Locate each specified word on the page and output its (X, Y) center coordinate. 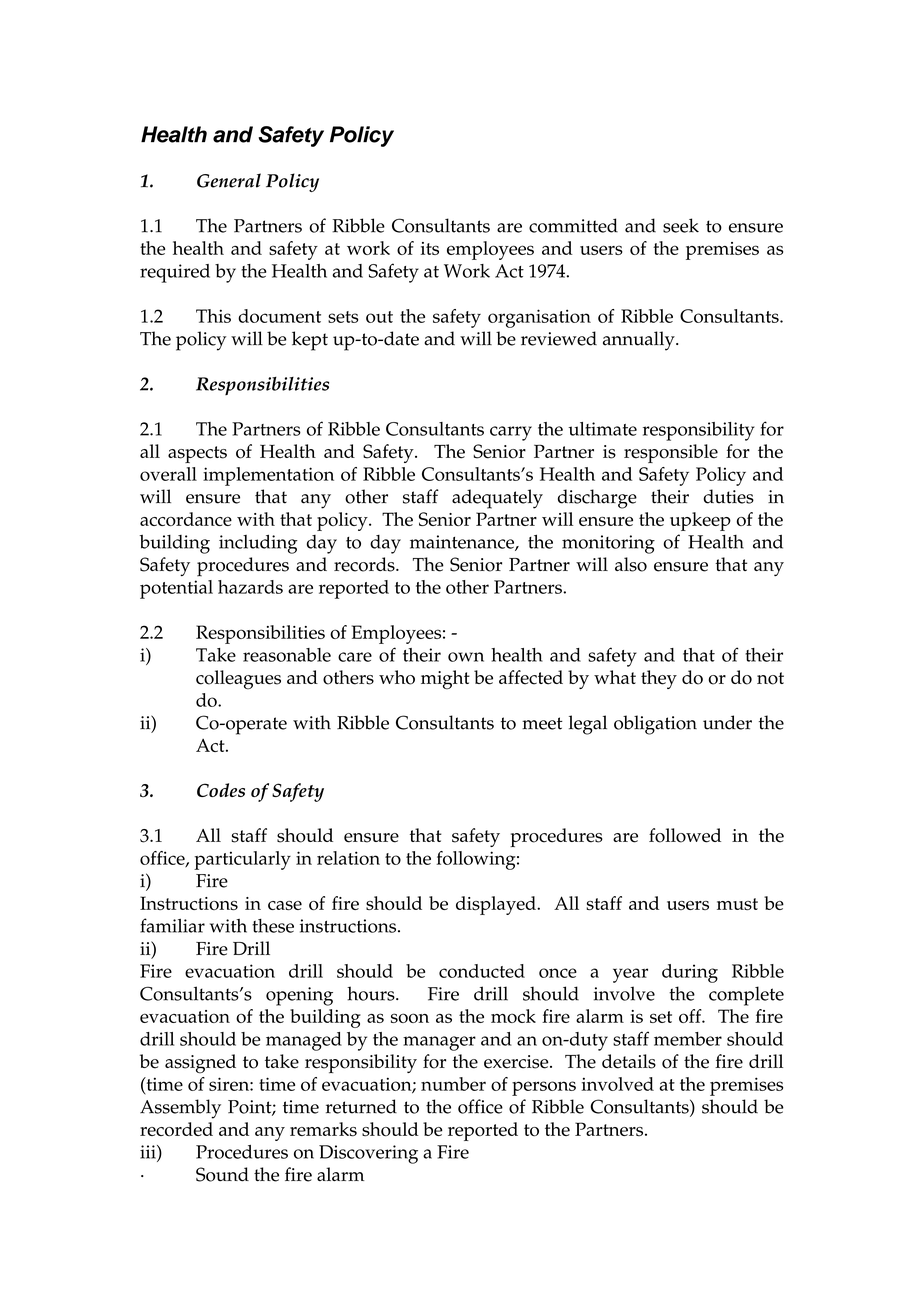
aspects (197, 454)
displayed (497, 905)
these (273, 926)
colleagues (238, 680)
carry (511, 433)
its (430, 248)
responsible (671, 453)
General (229, 180)
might (445, 680)
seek (681, 225)
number (453, 1084)
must (737, 904)
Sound (222, 1174)
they (659, 679)
